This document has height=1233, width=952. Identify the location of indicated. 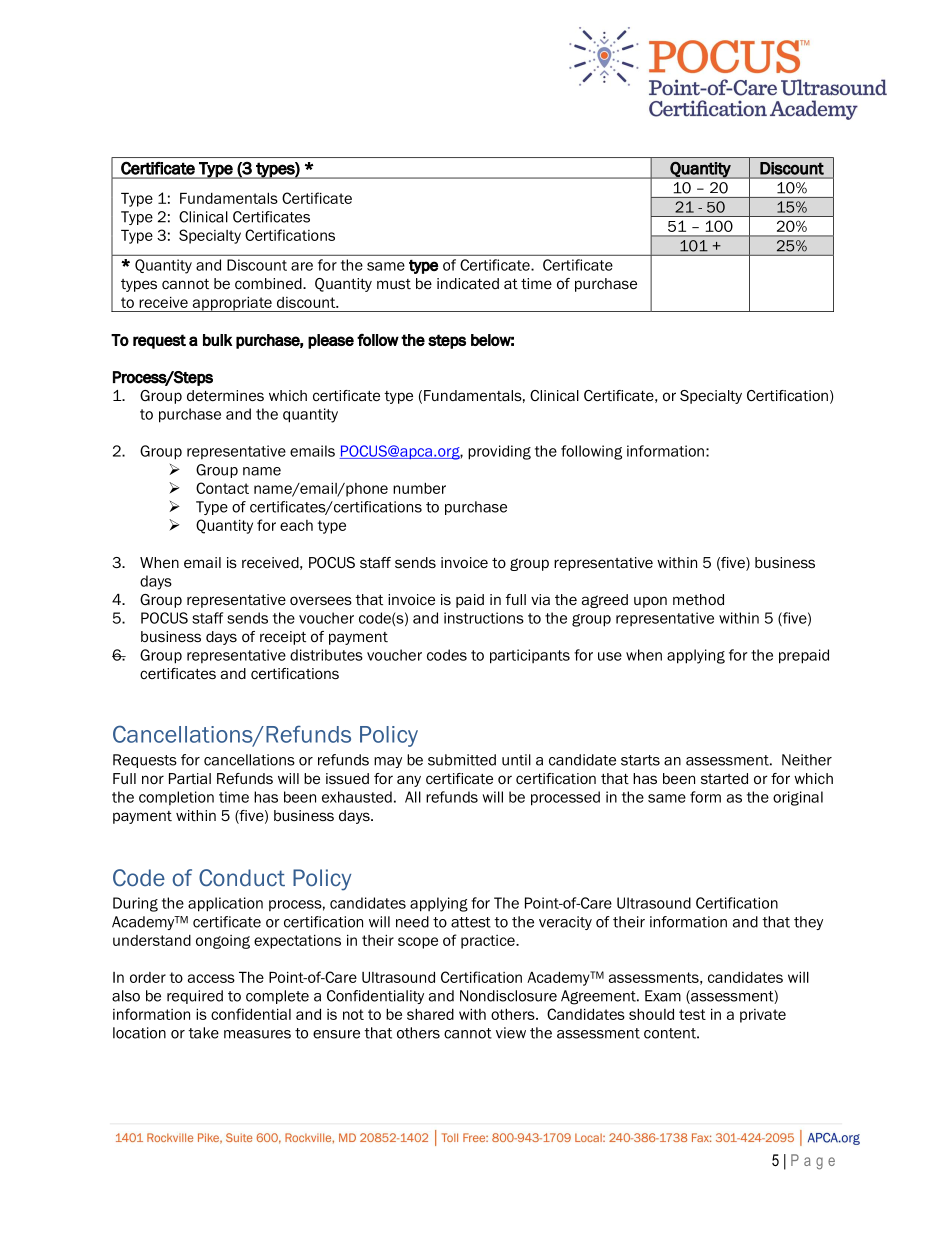
(468, 284).
